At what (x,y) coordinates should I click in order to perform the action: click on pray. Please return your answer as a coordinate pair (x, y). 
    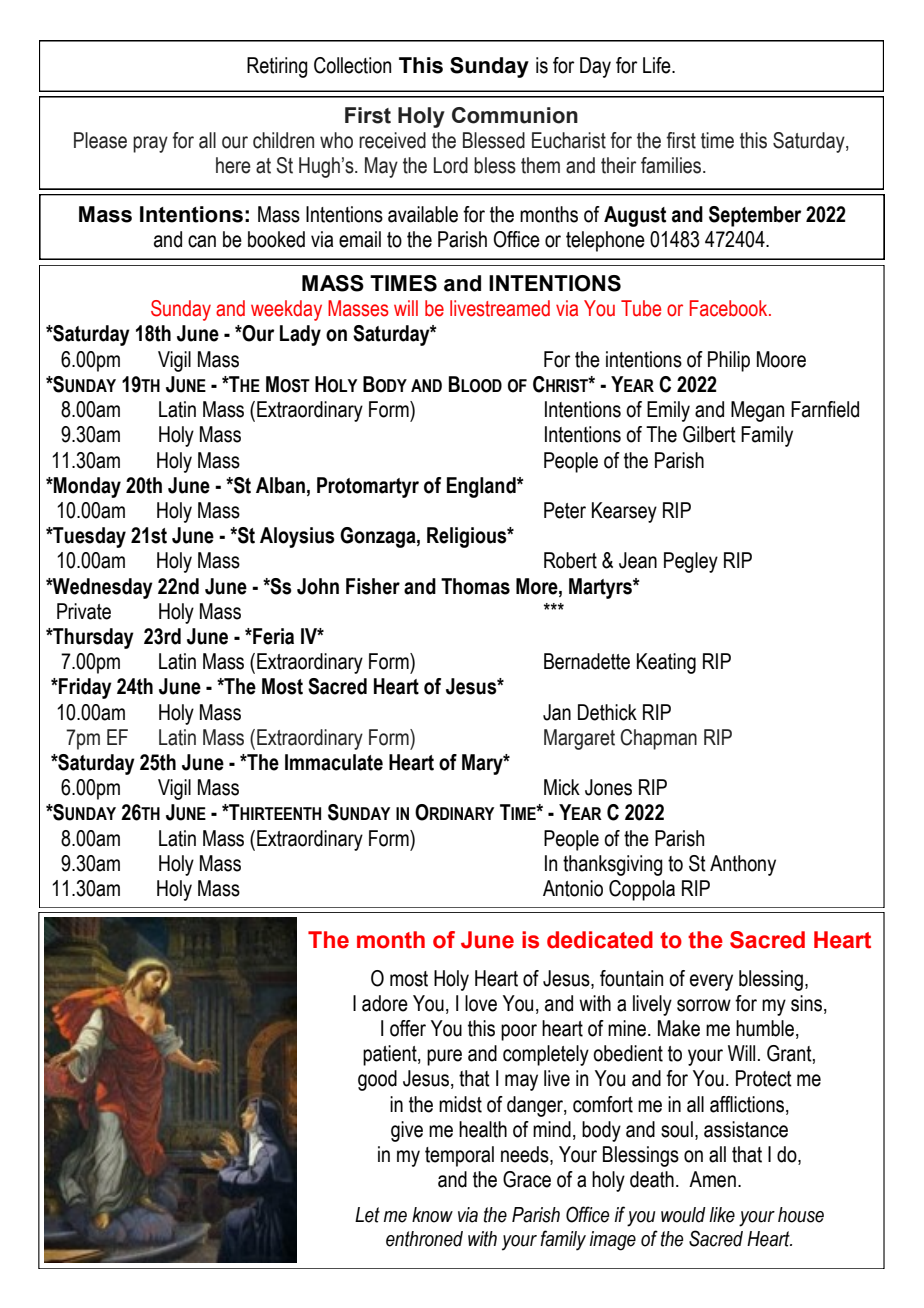
    Looking at the image, I should click on (150, 144).
